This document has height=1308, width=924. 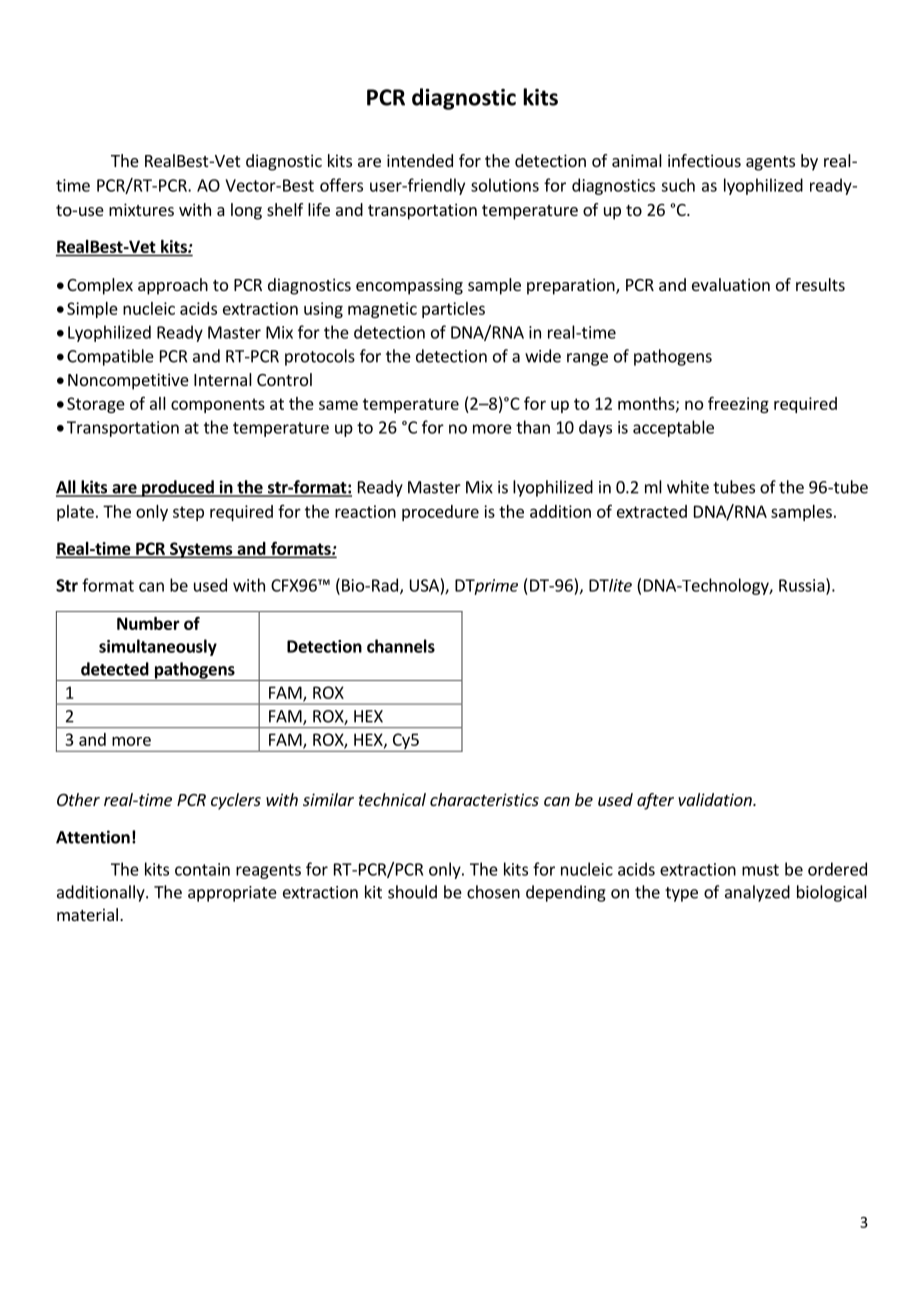 I want to click on chosen, so click(x=493, y=892).
